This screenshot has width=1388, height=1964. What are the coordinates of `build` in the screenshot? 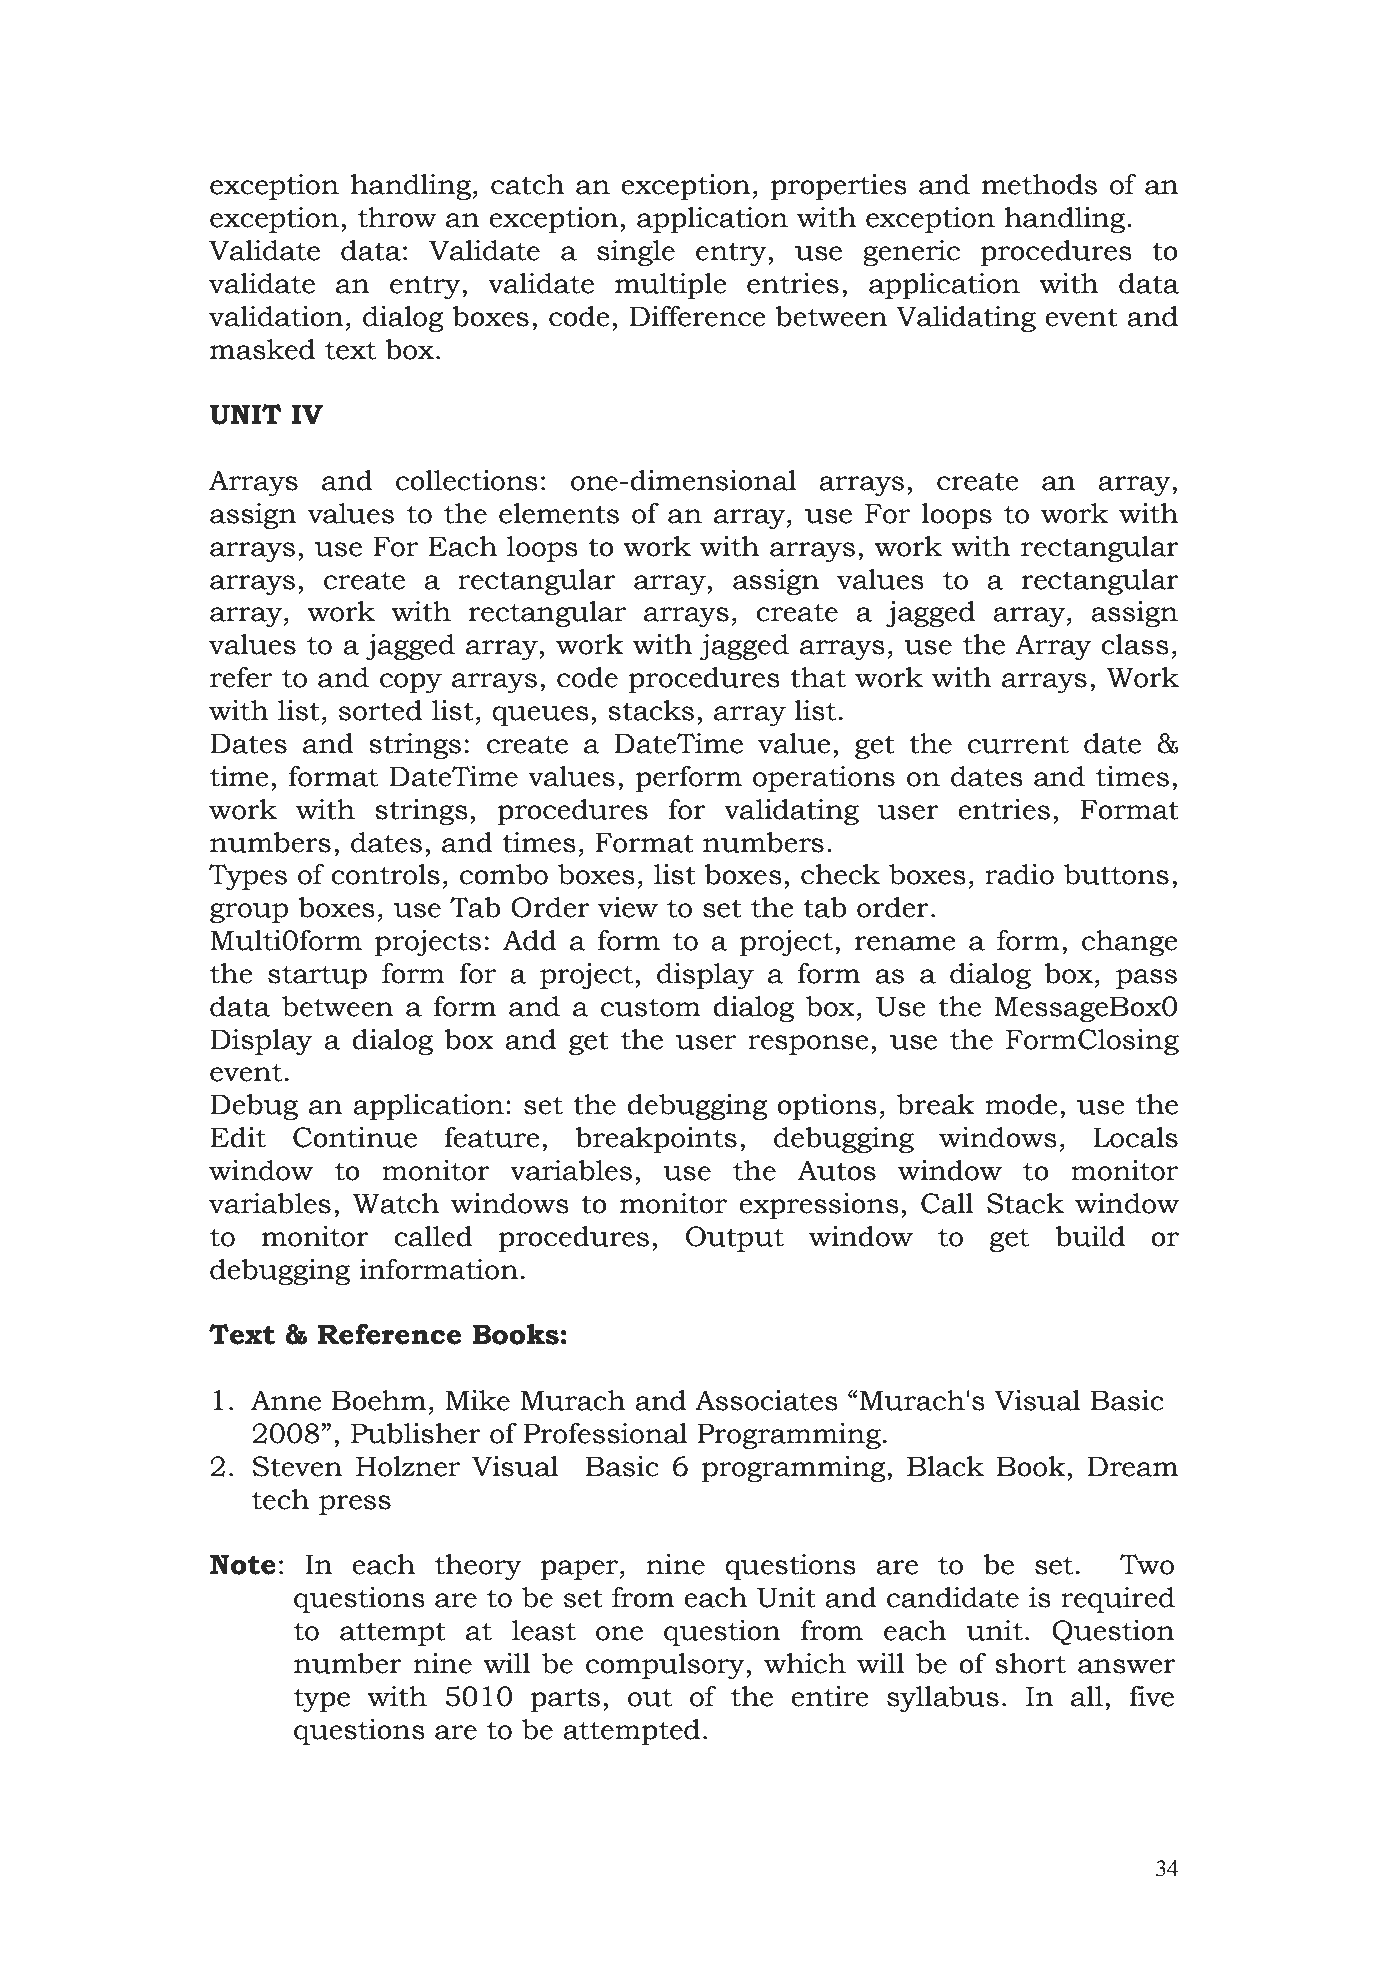 It's located at (1090, 1236).
